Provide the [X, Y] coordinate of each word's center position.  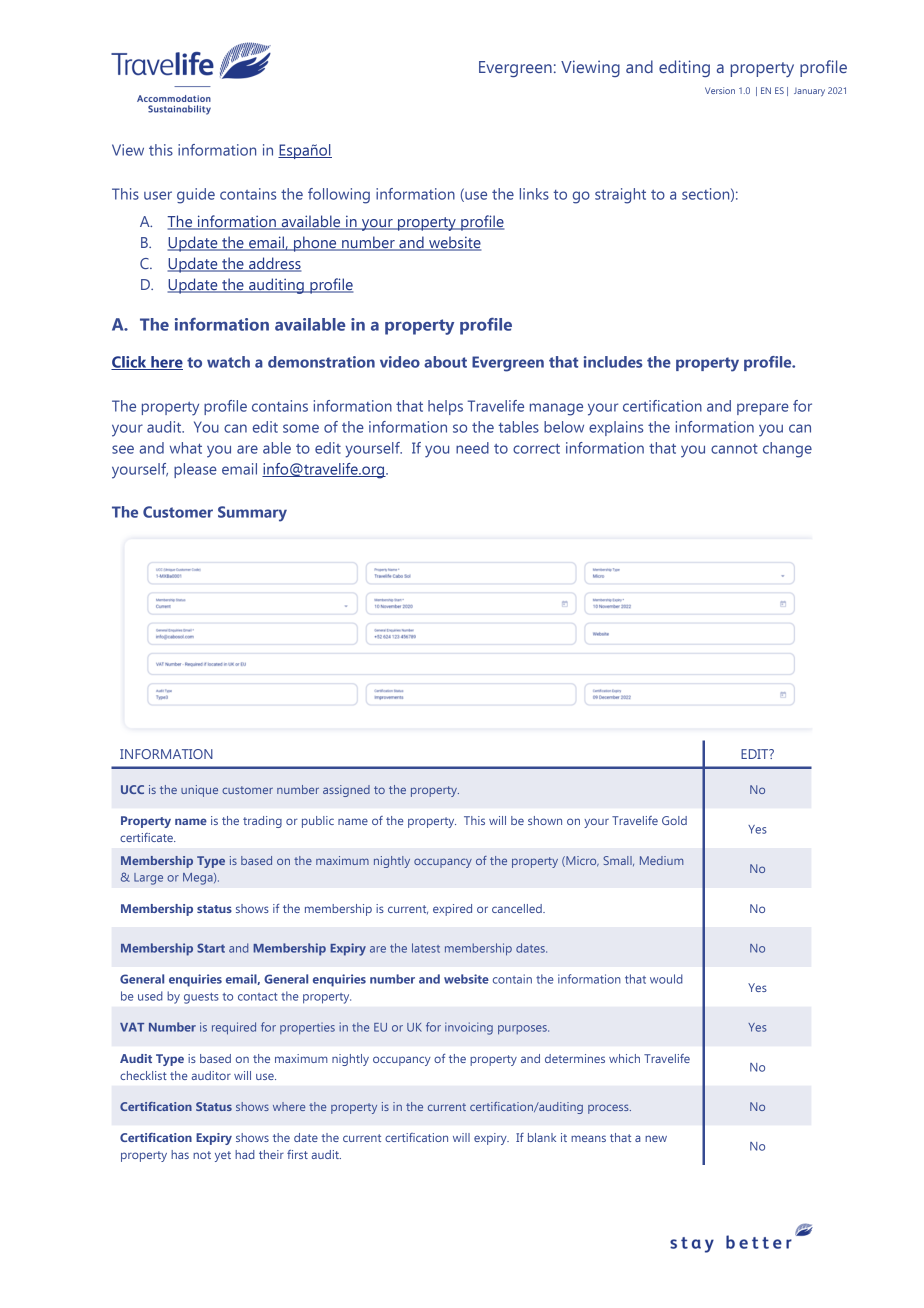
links [534, 194]
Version [720, 90]
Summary [252, 514]
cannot [734, 449]
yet [223, 1156]
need [472, 448]
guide [196, 196]
